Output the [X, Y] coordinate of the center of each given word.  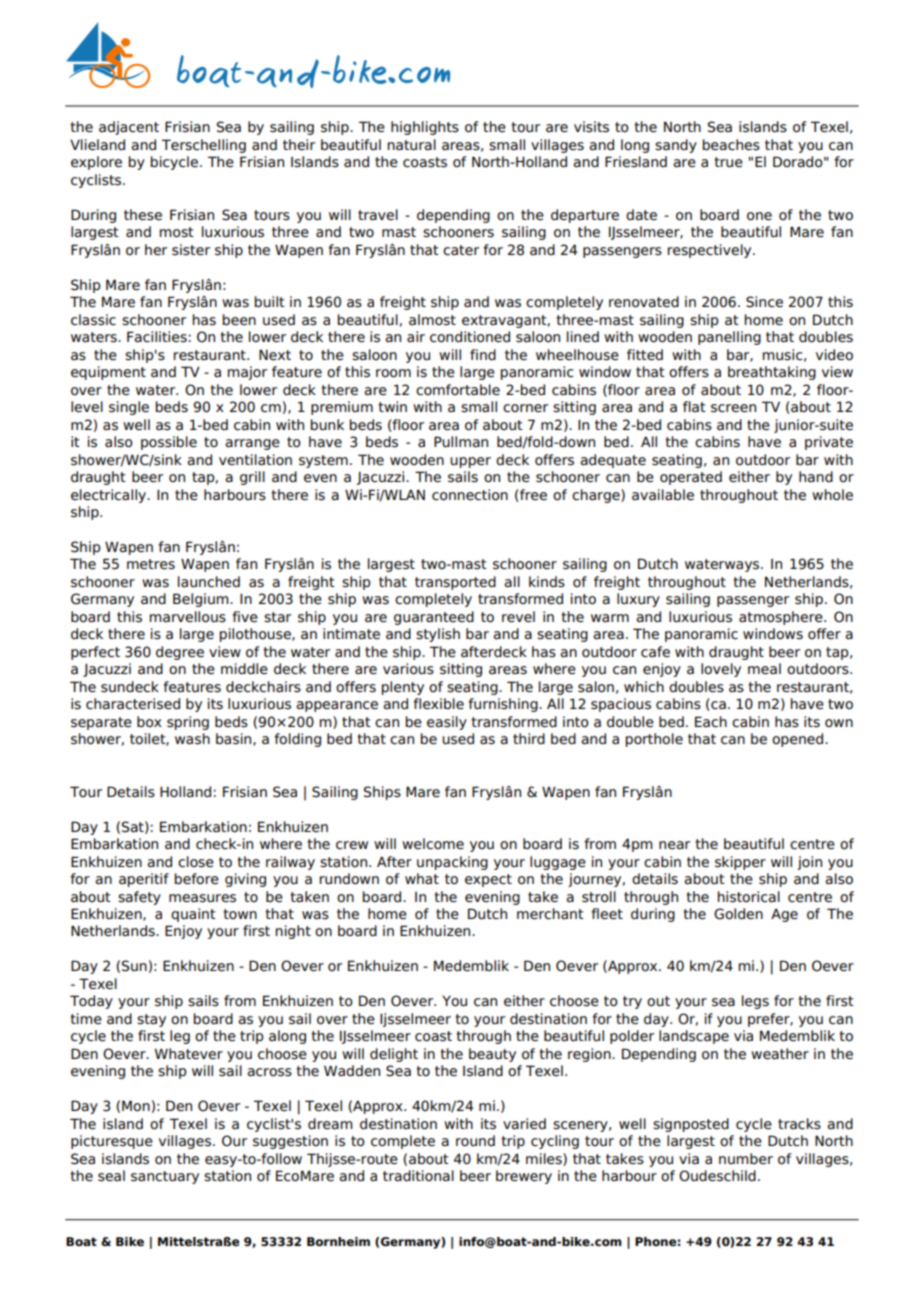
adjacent [129, 128]
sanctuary [165, 1177]
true [728, 162]
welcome [433, 844]
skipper [740, 863]
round [475, 1140]
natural [412, 145]
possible [169, 443]
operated [691, 478]
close [196, 862]
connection [470, 495]
